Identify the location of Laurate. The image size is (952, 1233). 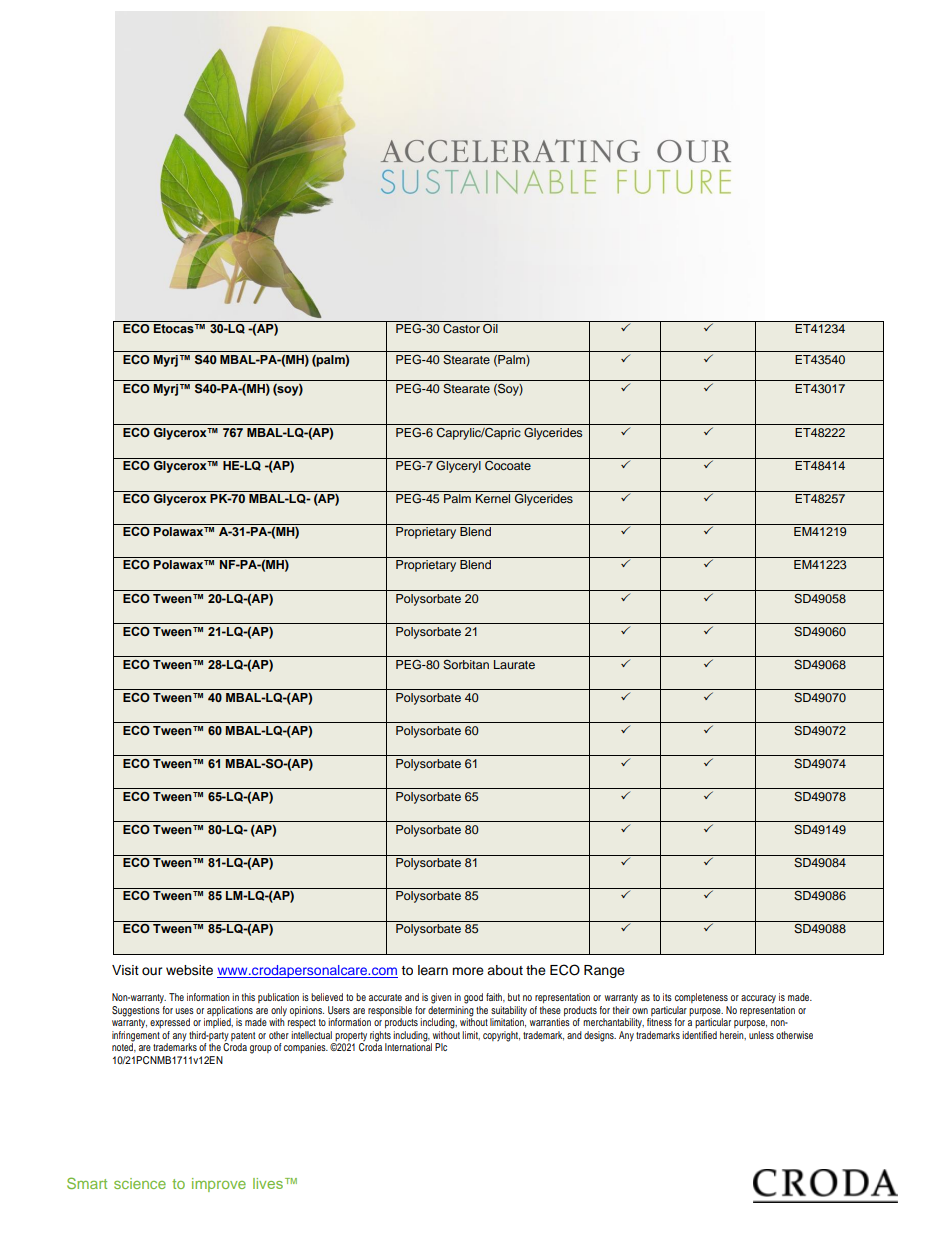
(514, 664).
